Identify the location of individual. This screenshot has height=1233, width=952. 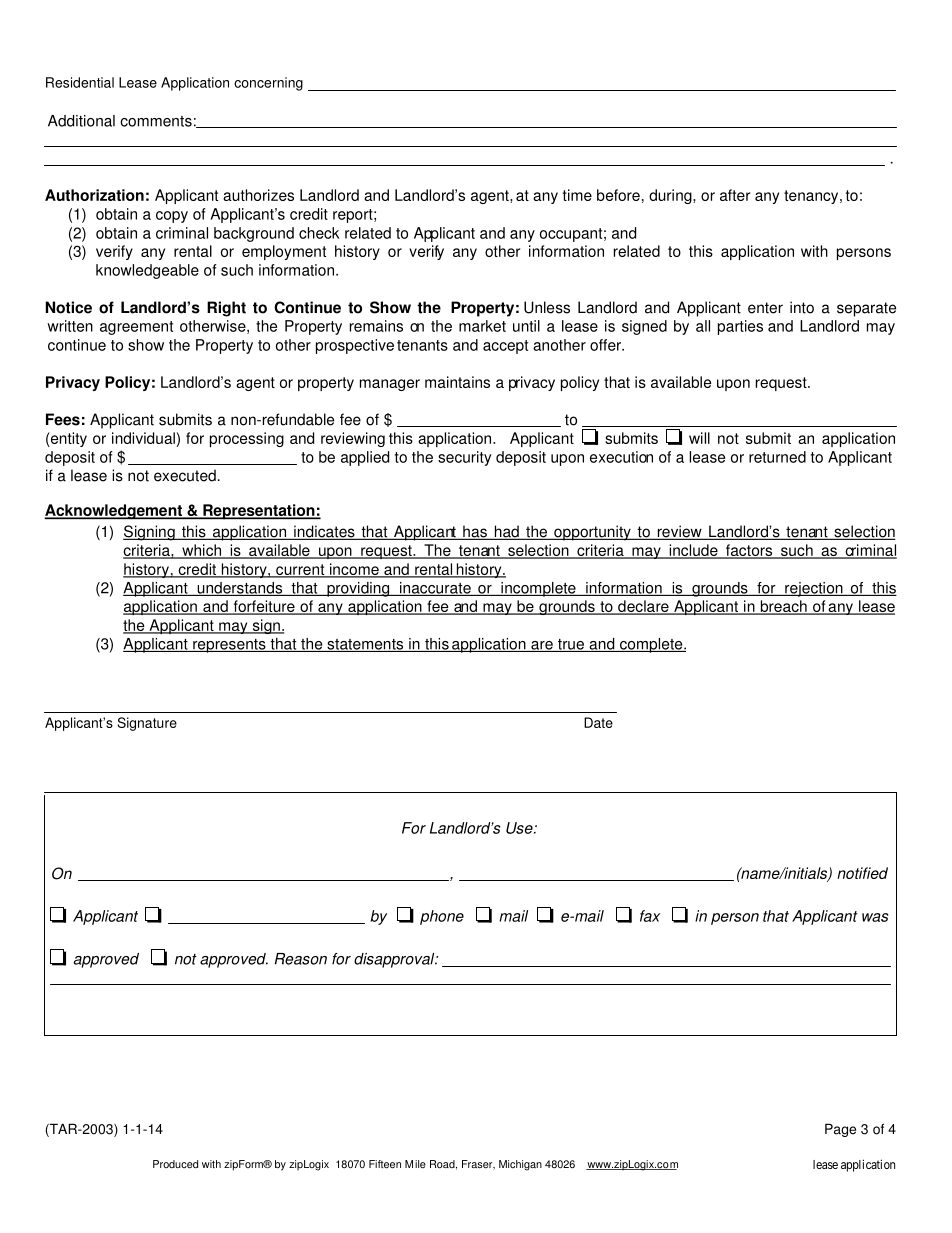
(143, 438).
